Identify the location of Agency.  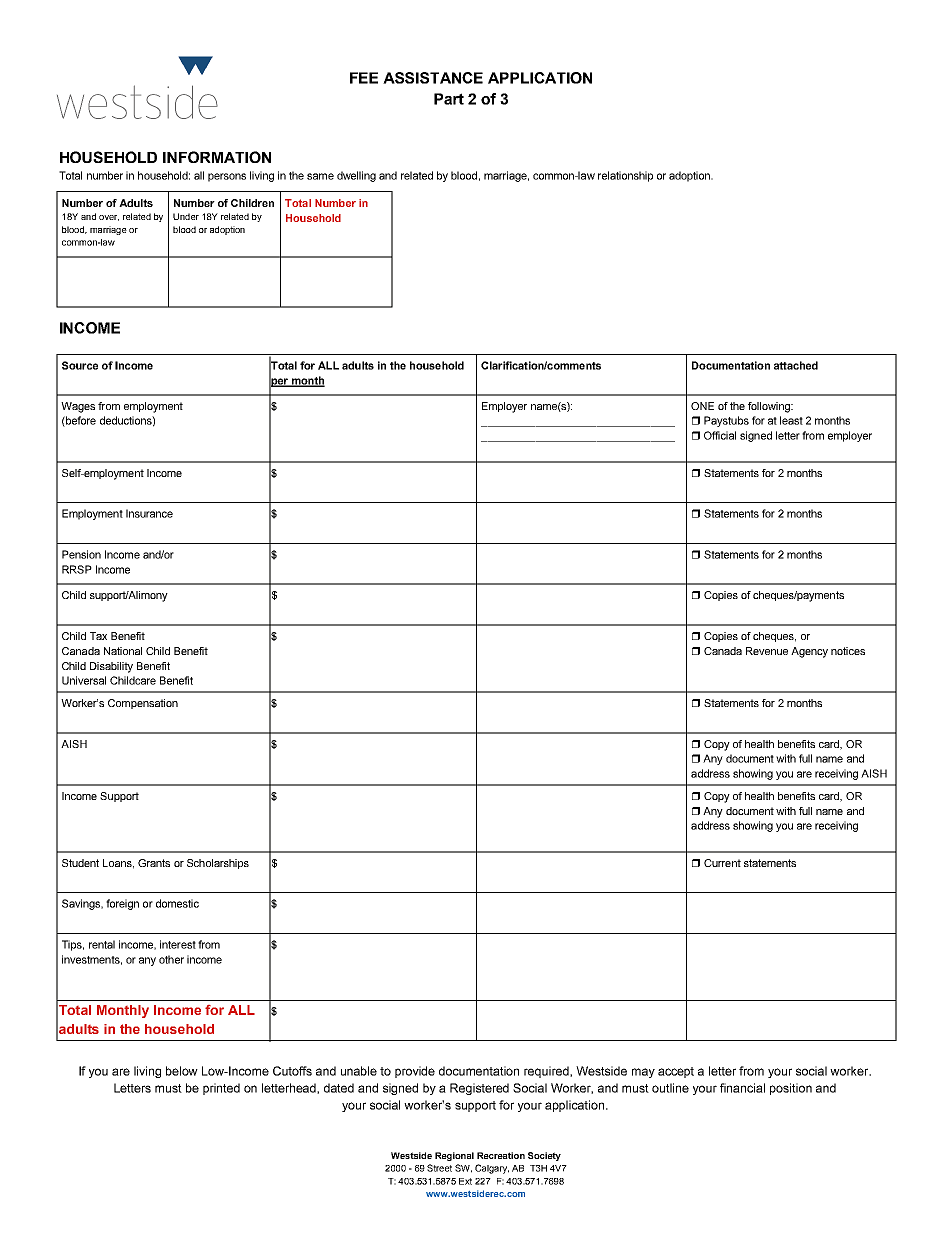
(809, 652).
